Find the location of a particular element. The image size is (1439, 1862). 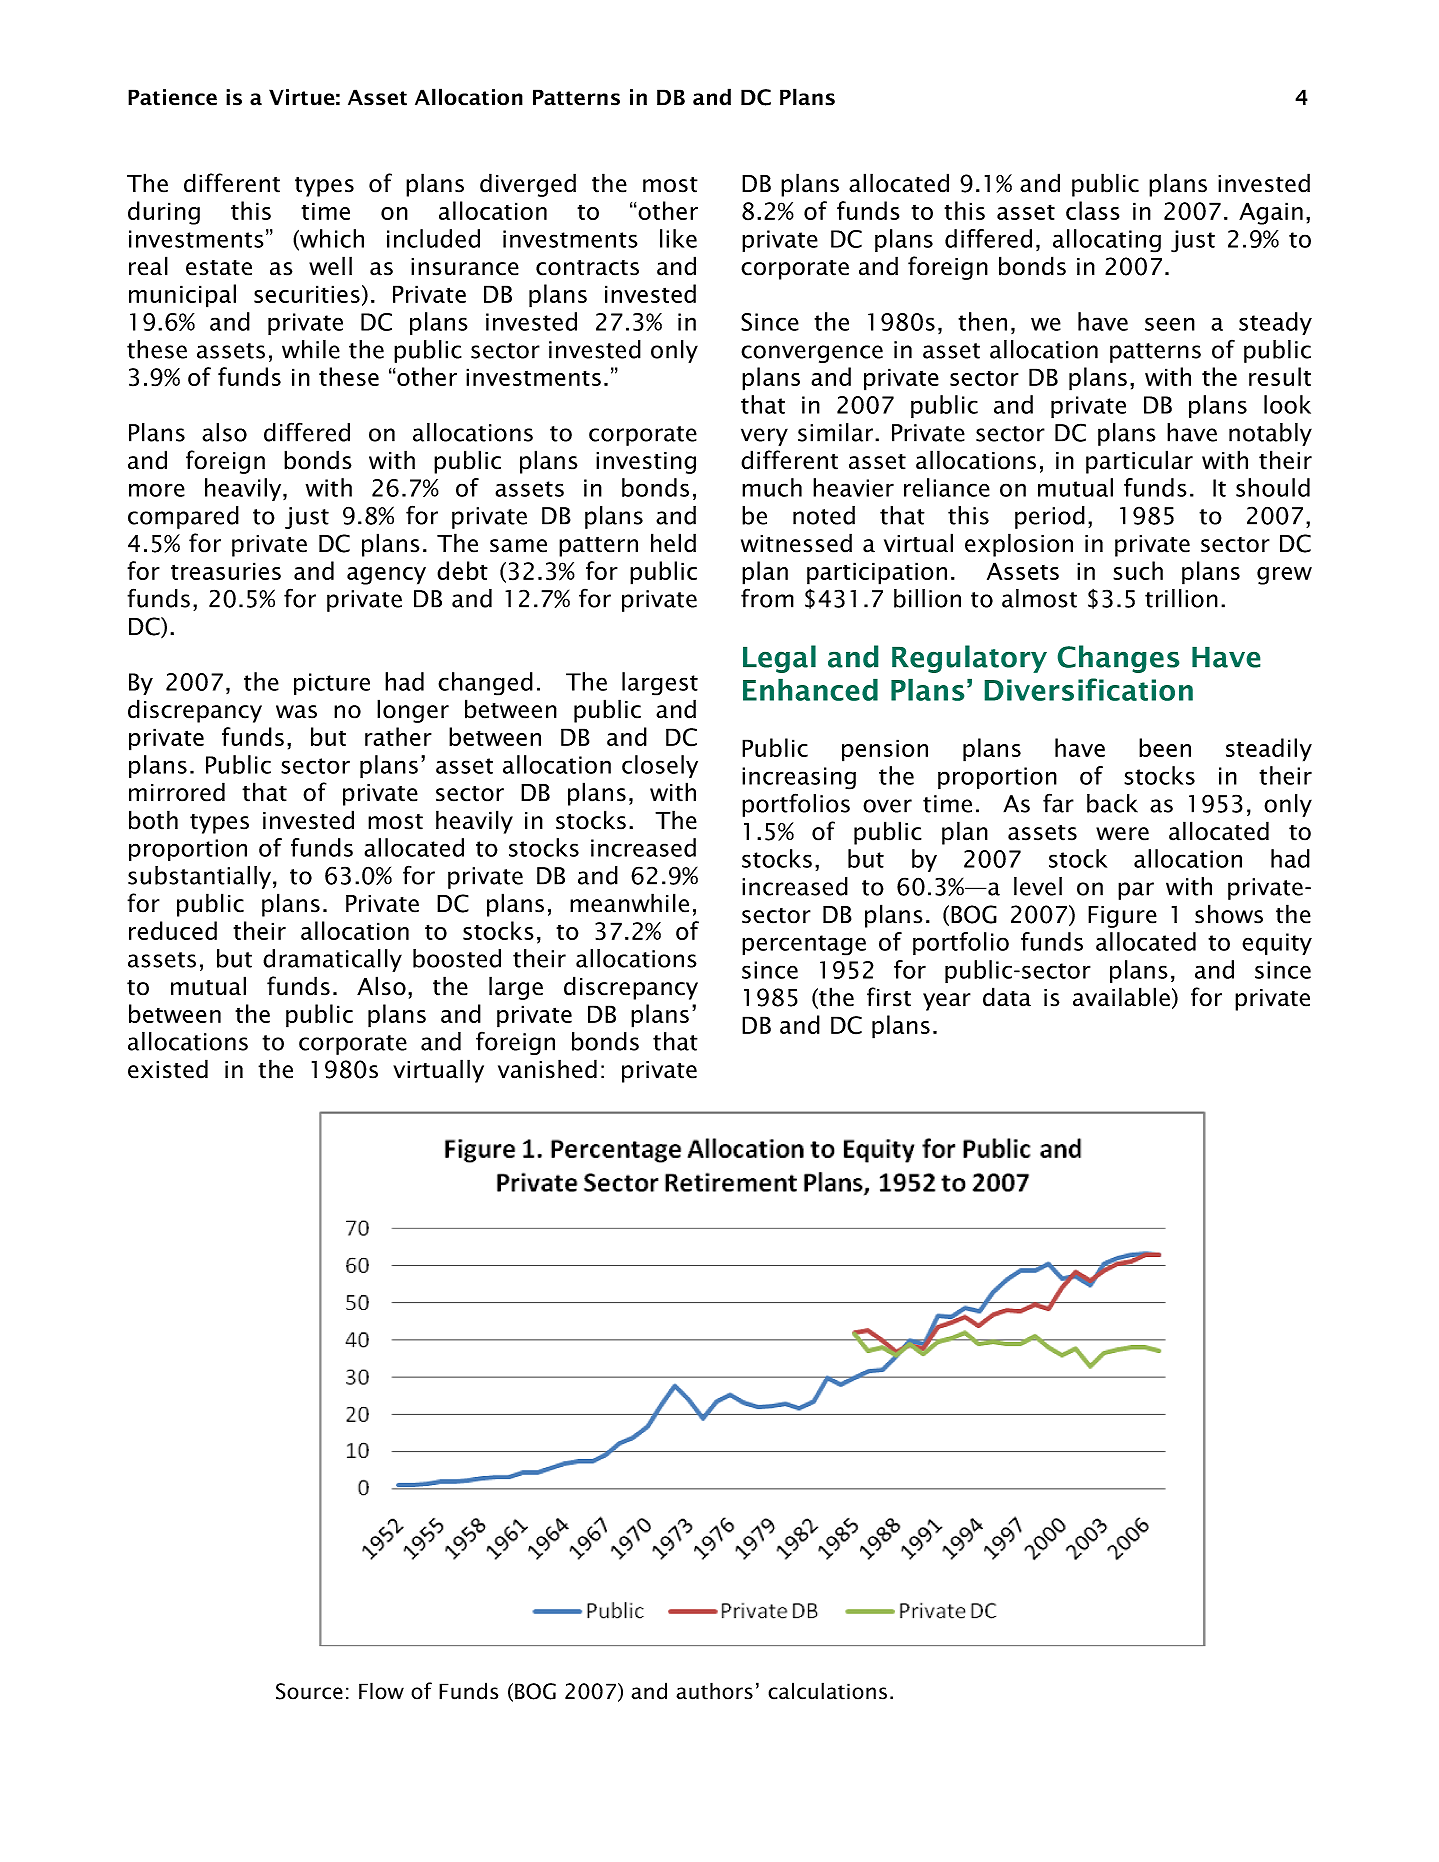

calculations is located at coordinates (827, 1691).
